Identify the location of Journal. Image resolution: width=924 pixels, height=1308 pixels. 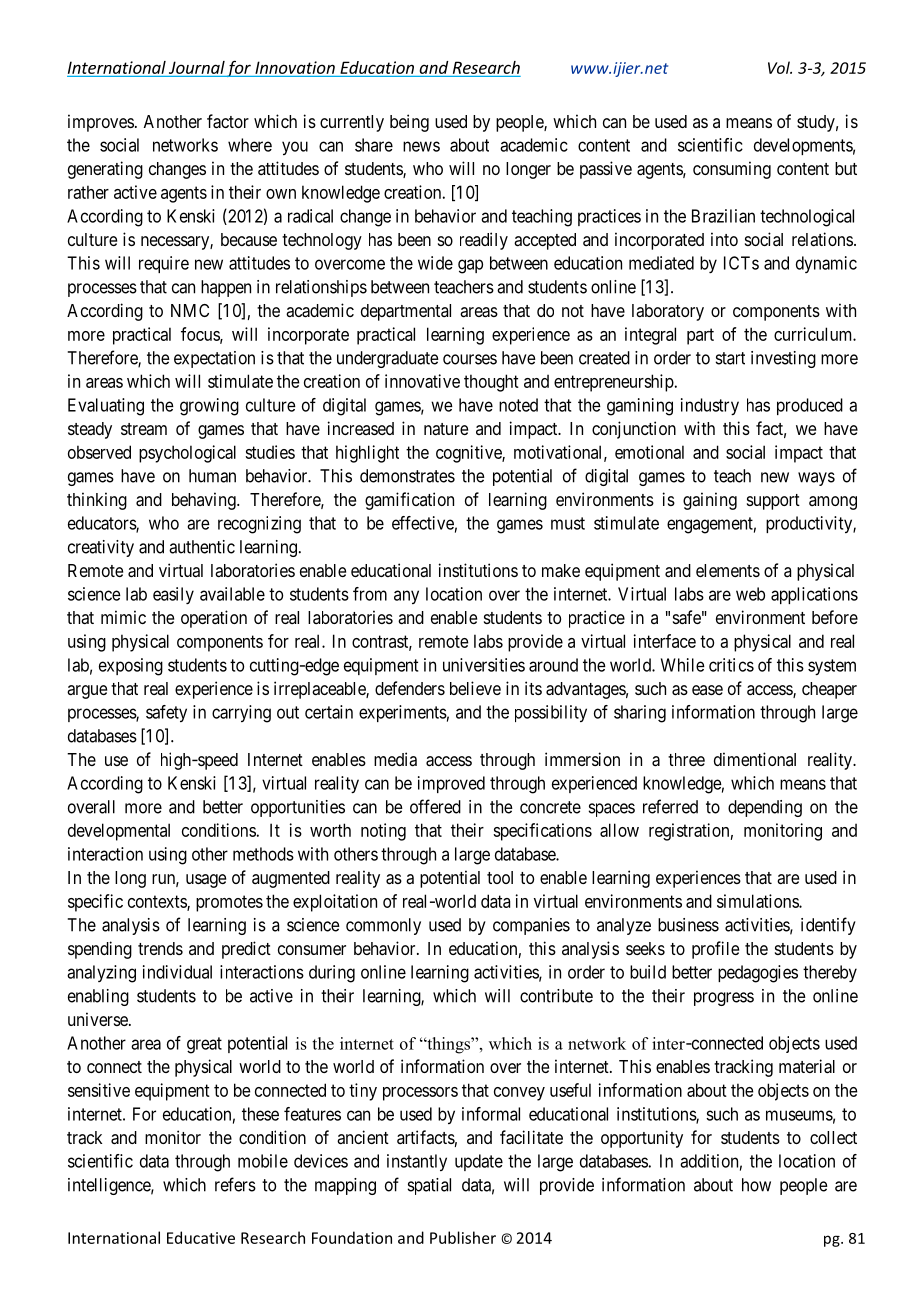
(197, 67).
